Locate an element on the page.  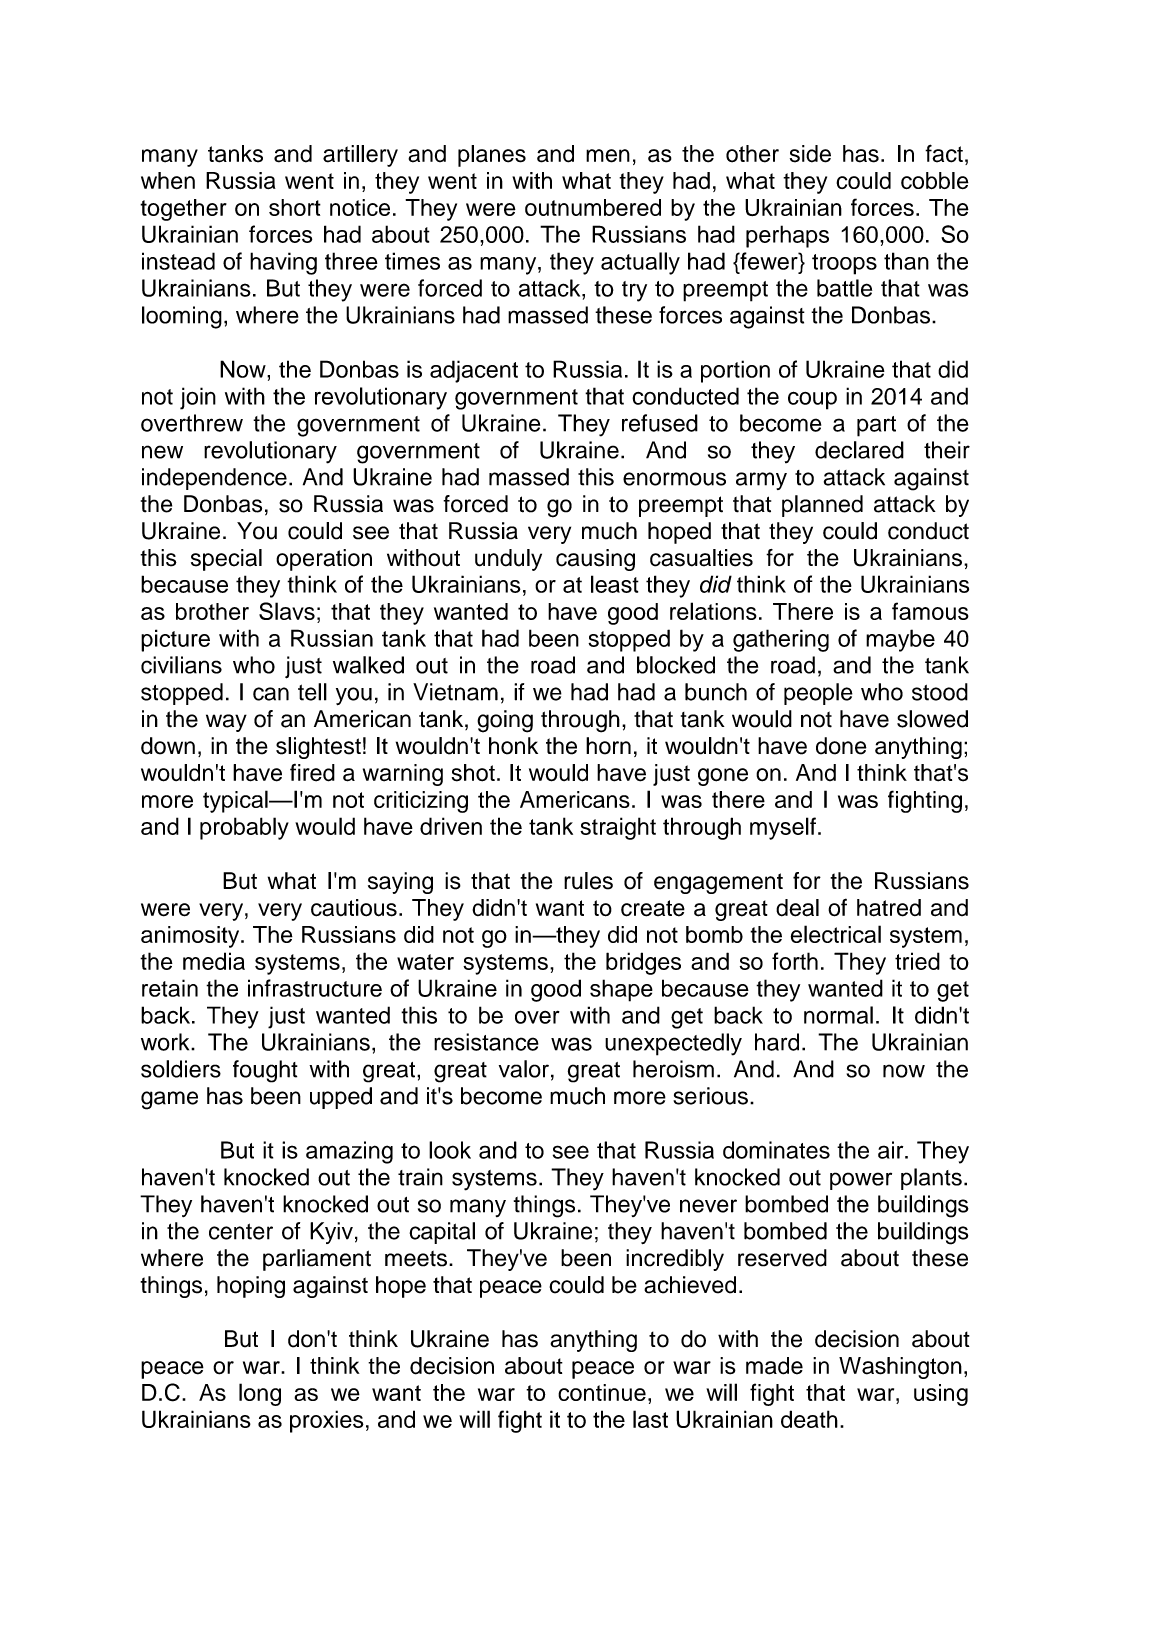
join is located at coordinates (198, 398).
